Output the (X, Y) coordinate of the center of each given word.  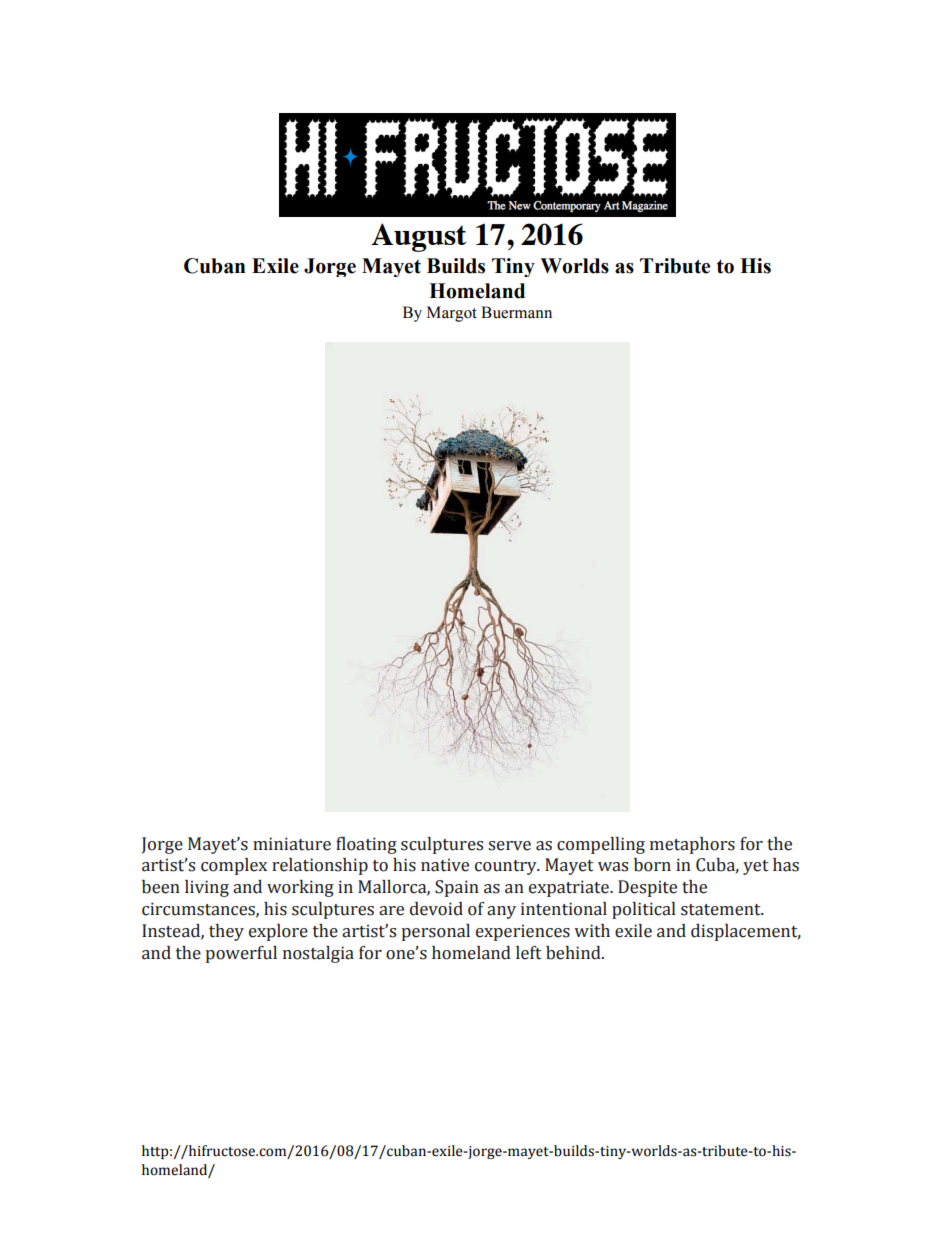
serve (509, 846)
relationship (320, 866)
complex (234, 866)
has (786, 865)
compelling (601, 845)
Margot (452, 314)
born (652, 865)
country (507, 867)
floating (366, 845)
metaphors (692, 845)
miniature (292, 844)
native (445, 865)
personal (435, 932)
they (226, 932)
